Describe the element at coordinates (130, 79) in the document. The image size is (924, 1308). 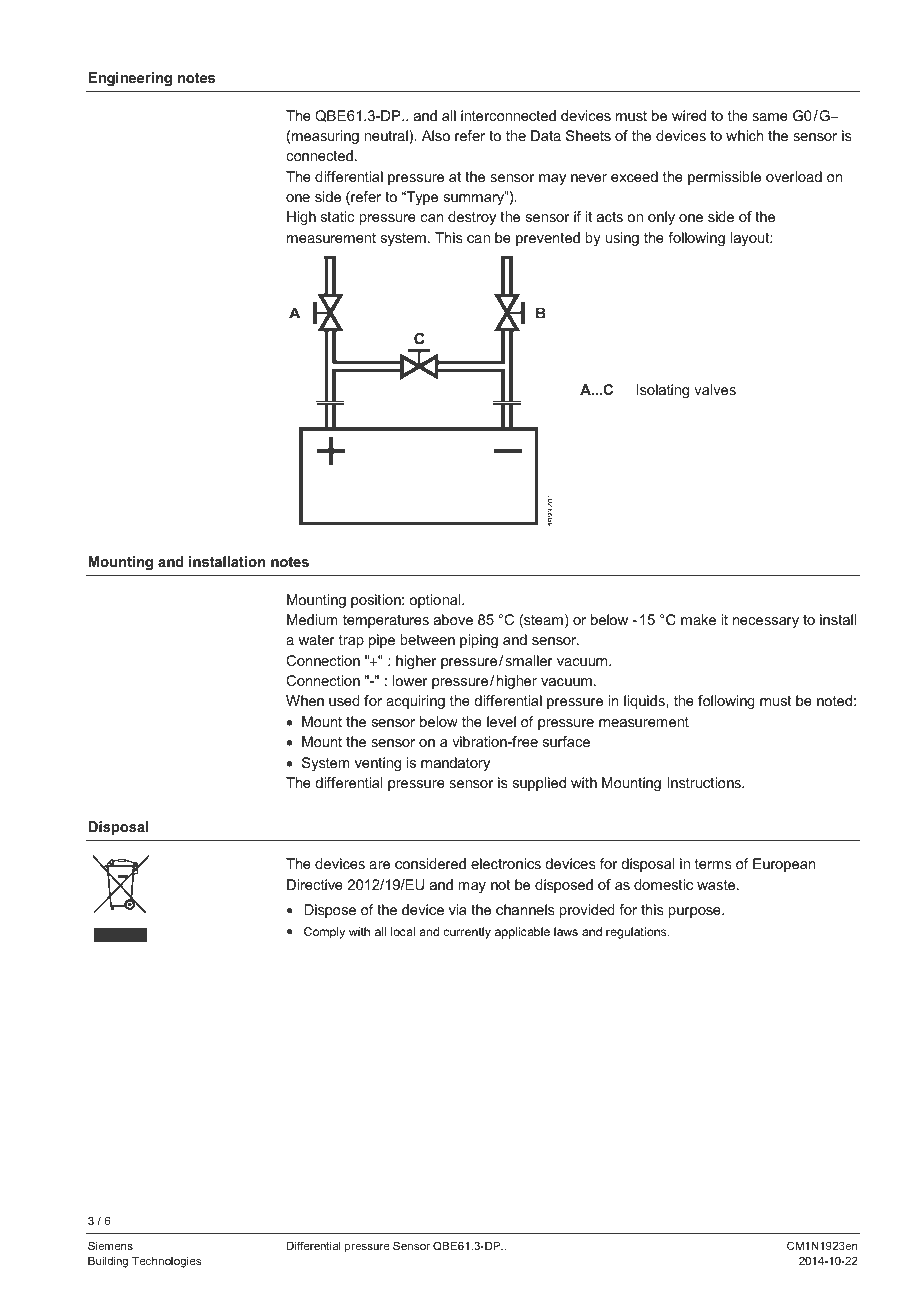
I see `Engineering` at that location.
